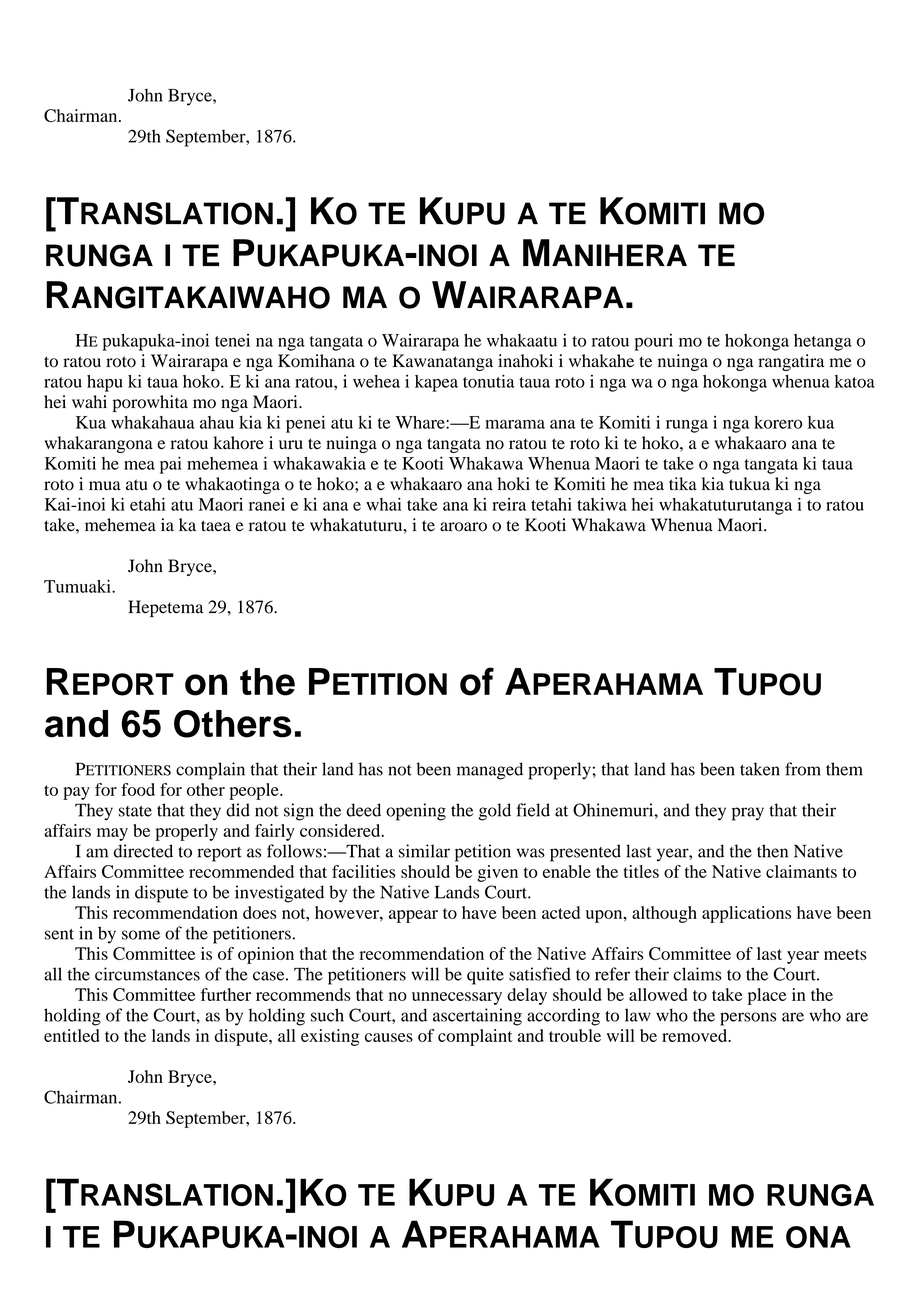  Describe the element at coordinates (138, 789) in the document. I see `food` at that location.
